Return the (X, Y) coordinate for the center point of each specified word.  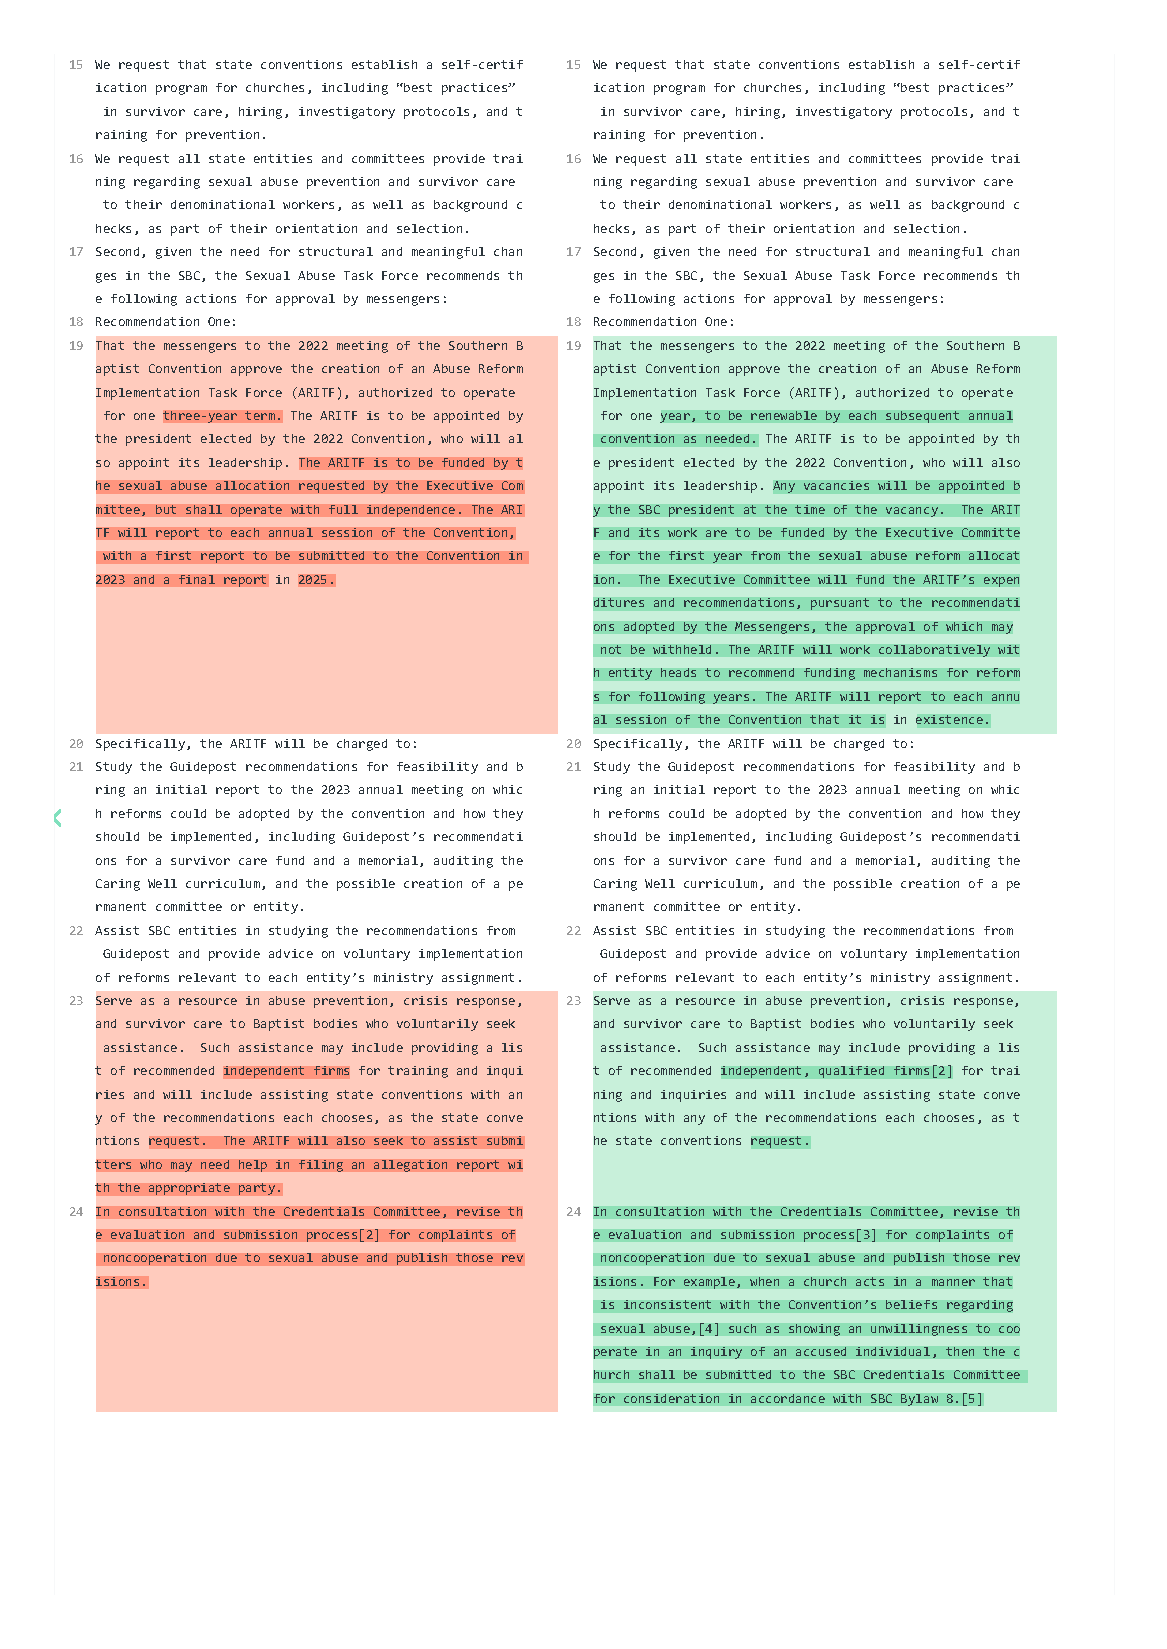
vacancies (836, 485)
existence (949, 719)
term (260, 415)
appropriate (189, 1189)
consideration (671, 1398)
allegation (410, 1166)
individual (893, 1351)
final (197, 579)
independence (411, 511)
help (253, 1166)
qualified (851, 1072)
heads (678, 672)
